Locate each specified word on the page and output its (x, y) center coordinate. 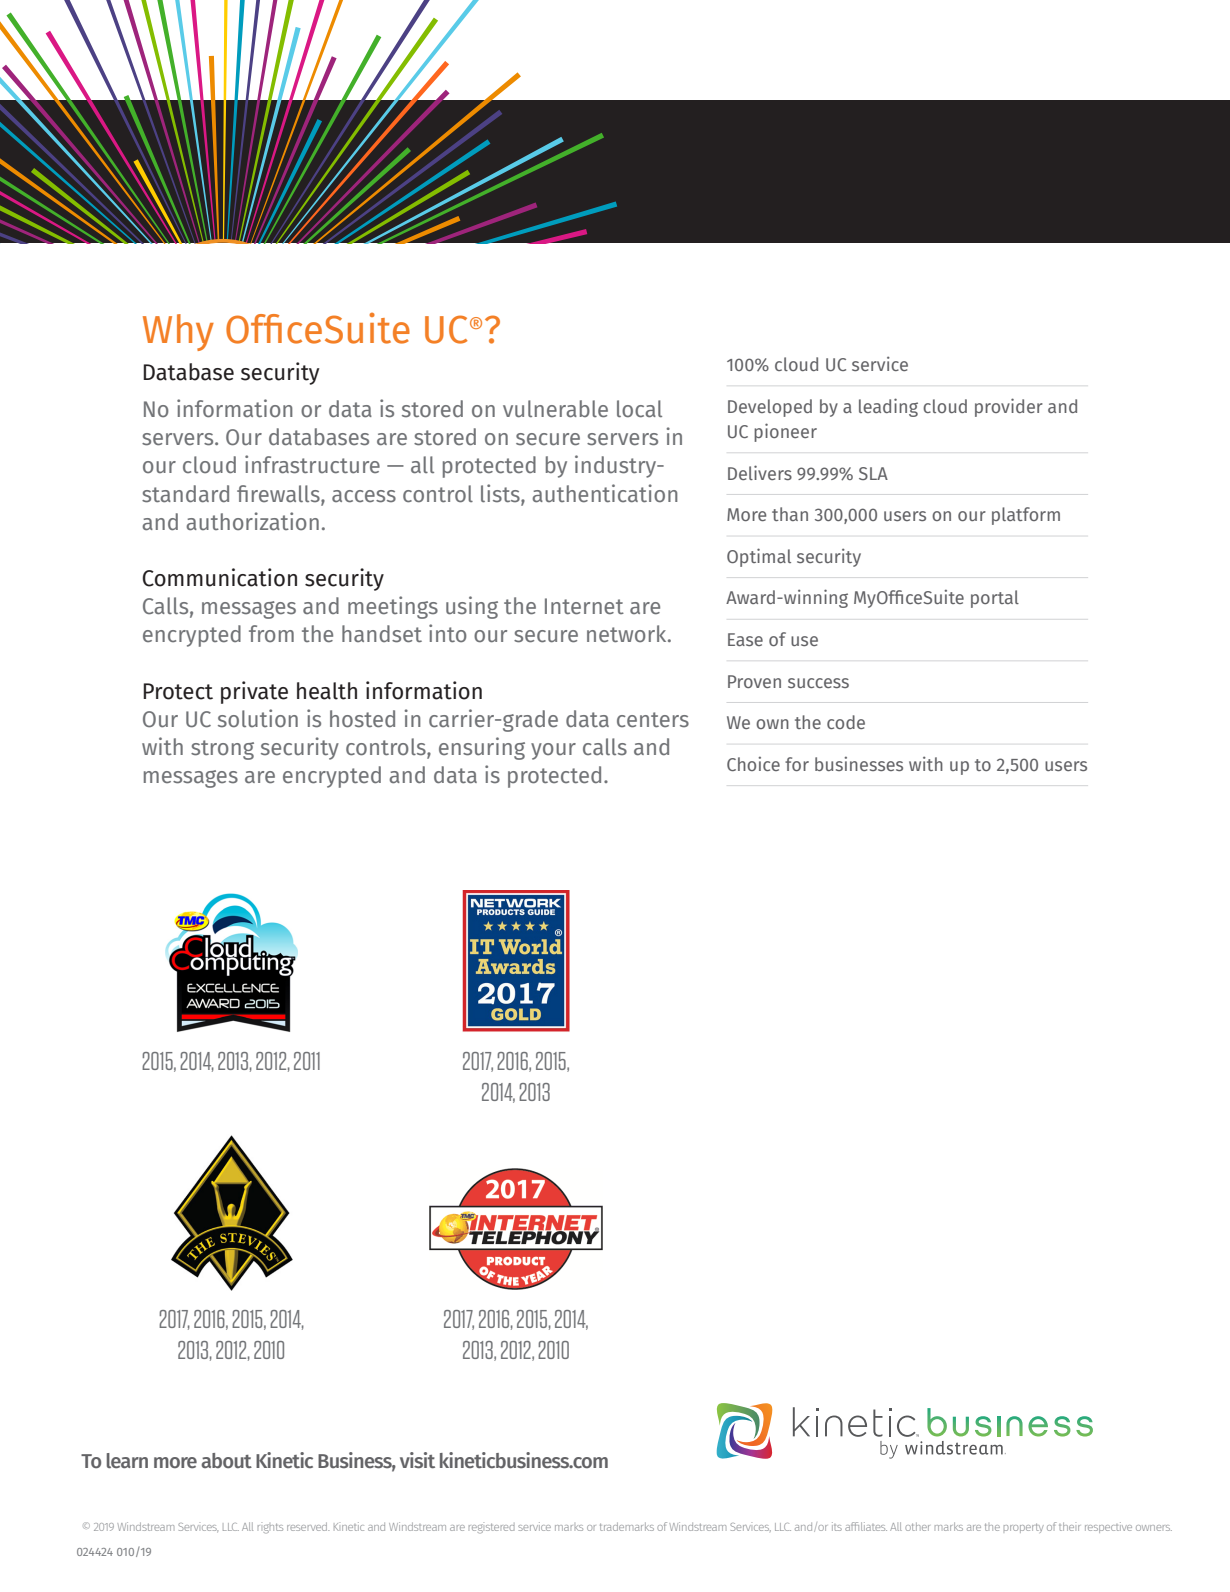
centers (653, 719)
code (846, 722)
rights (270, 1528)
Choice (753, 763)
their (1069, 1526)
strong (222, 750)
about (226, 1461)
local (639, 408)
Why (178, 332)
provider (1009, 407)
